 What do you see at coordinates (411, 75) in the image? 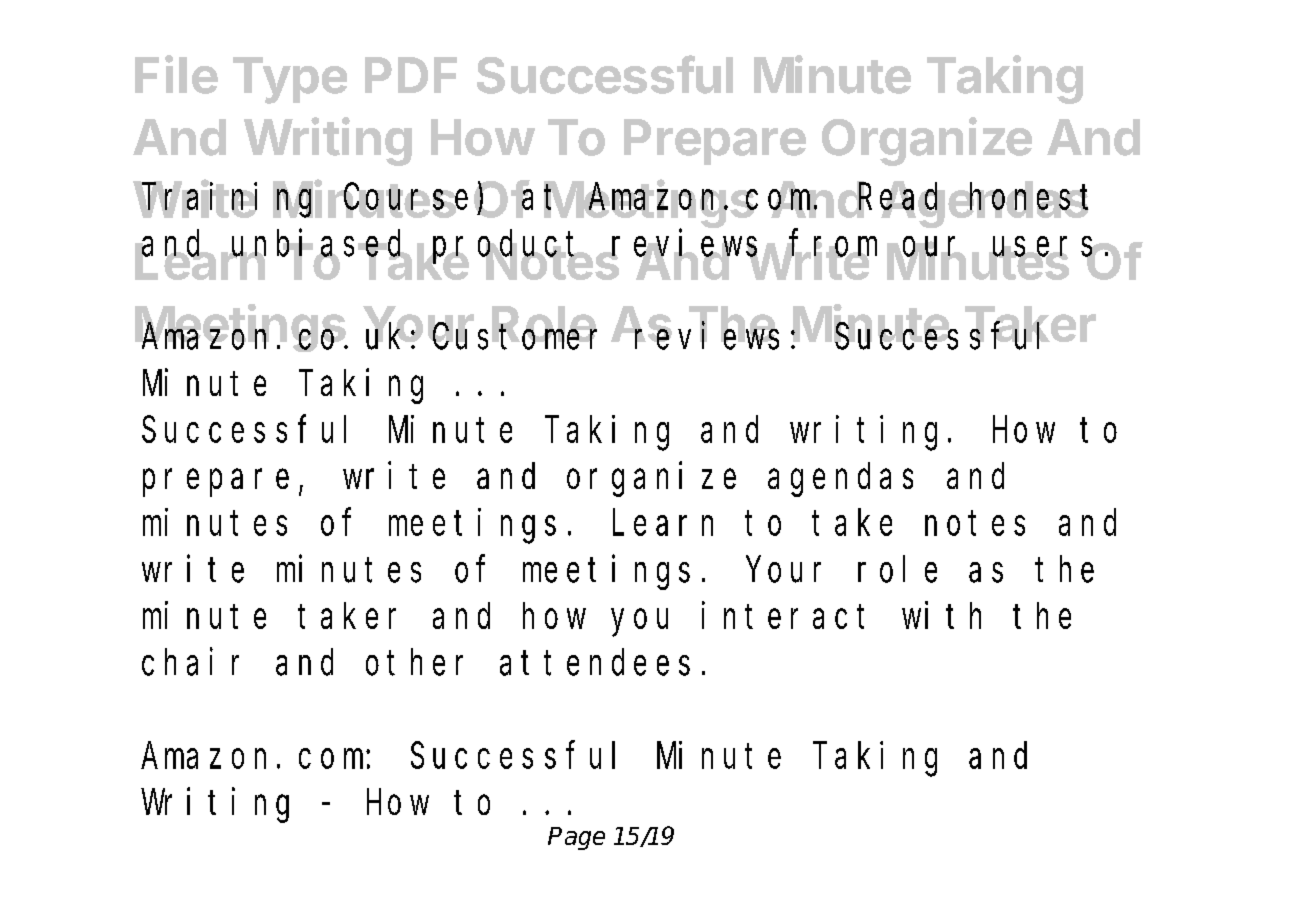
I see `PDF` at bounding box center [411, 75].
